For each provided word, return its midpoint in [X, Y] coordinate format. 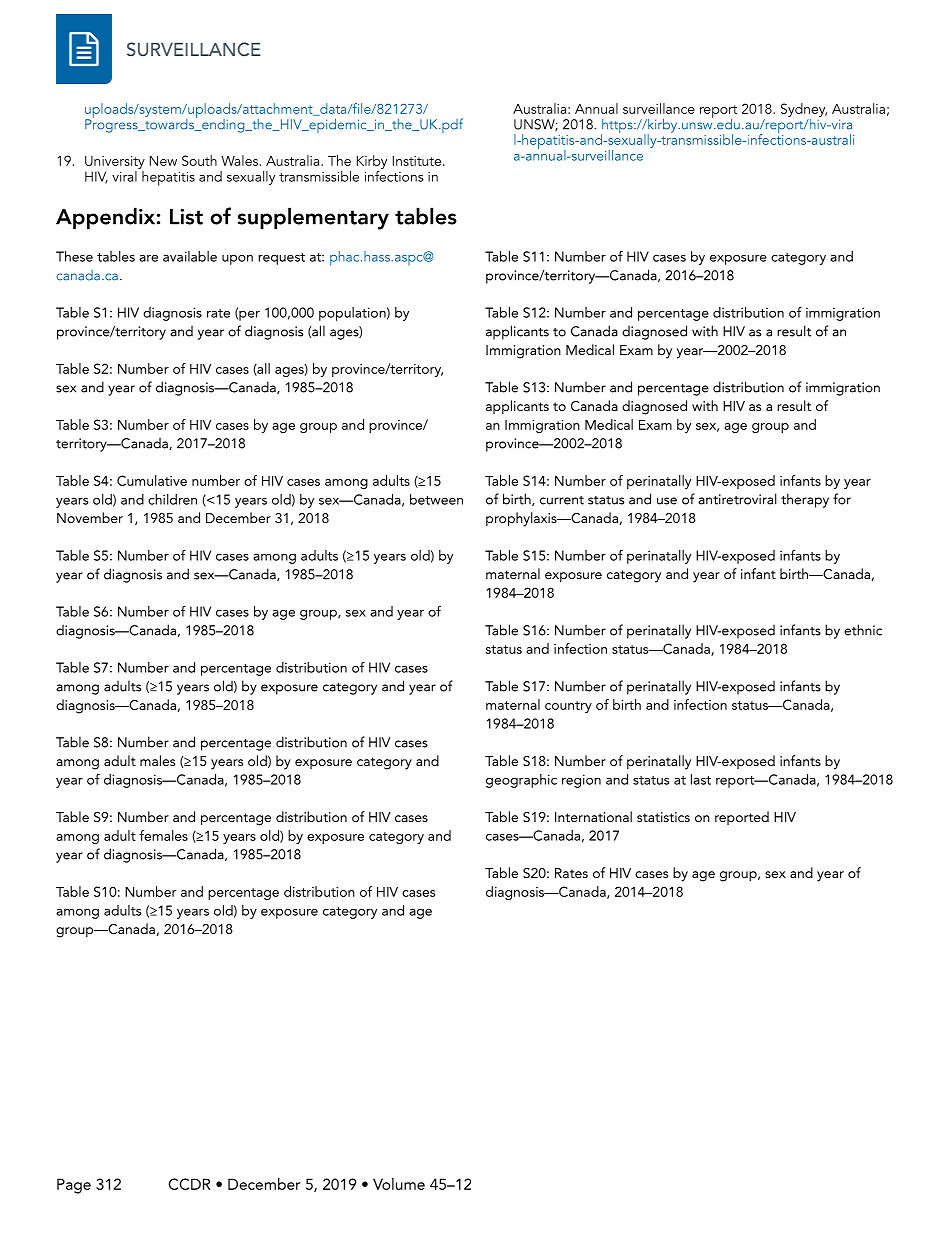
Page [74, 1186]
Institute [418, 161]
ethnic [863, 630]
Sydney [804, 111]
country [568, 707]
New [163, 161]
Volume [399, 1184]
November [90, 517]
